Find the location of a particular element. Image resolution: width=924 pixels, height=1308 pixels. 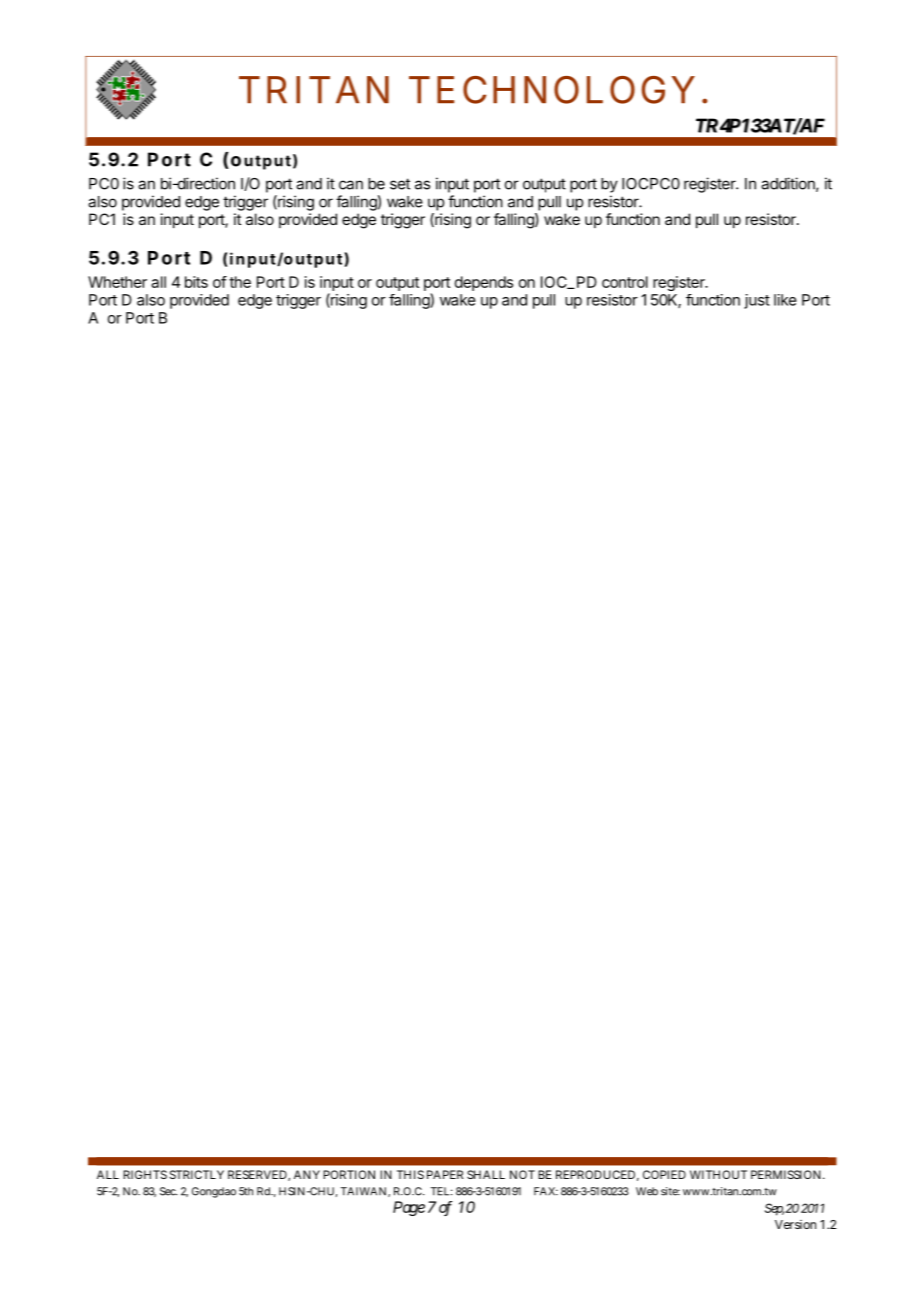

can is located at coordinates (351, 185).
